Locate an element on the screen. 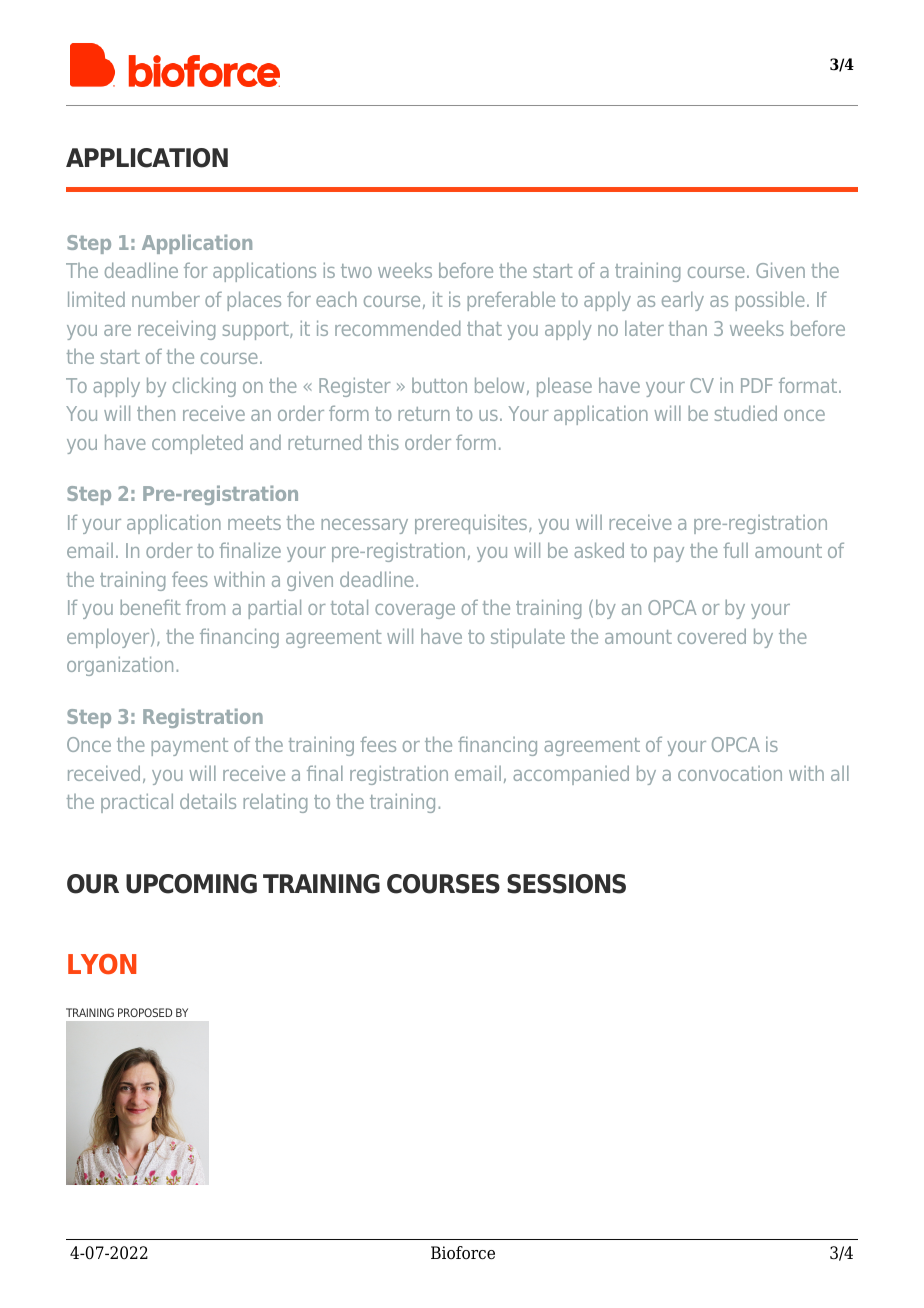 The height and width of the screenshot is (1308, 924). SESSIONS is located at coordinates (566, 884).
